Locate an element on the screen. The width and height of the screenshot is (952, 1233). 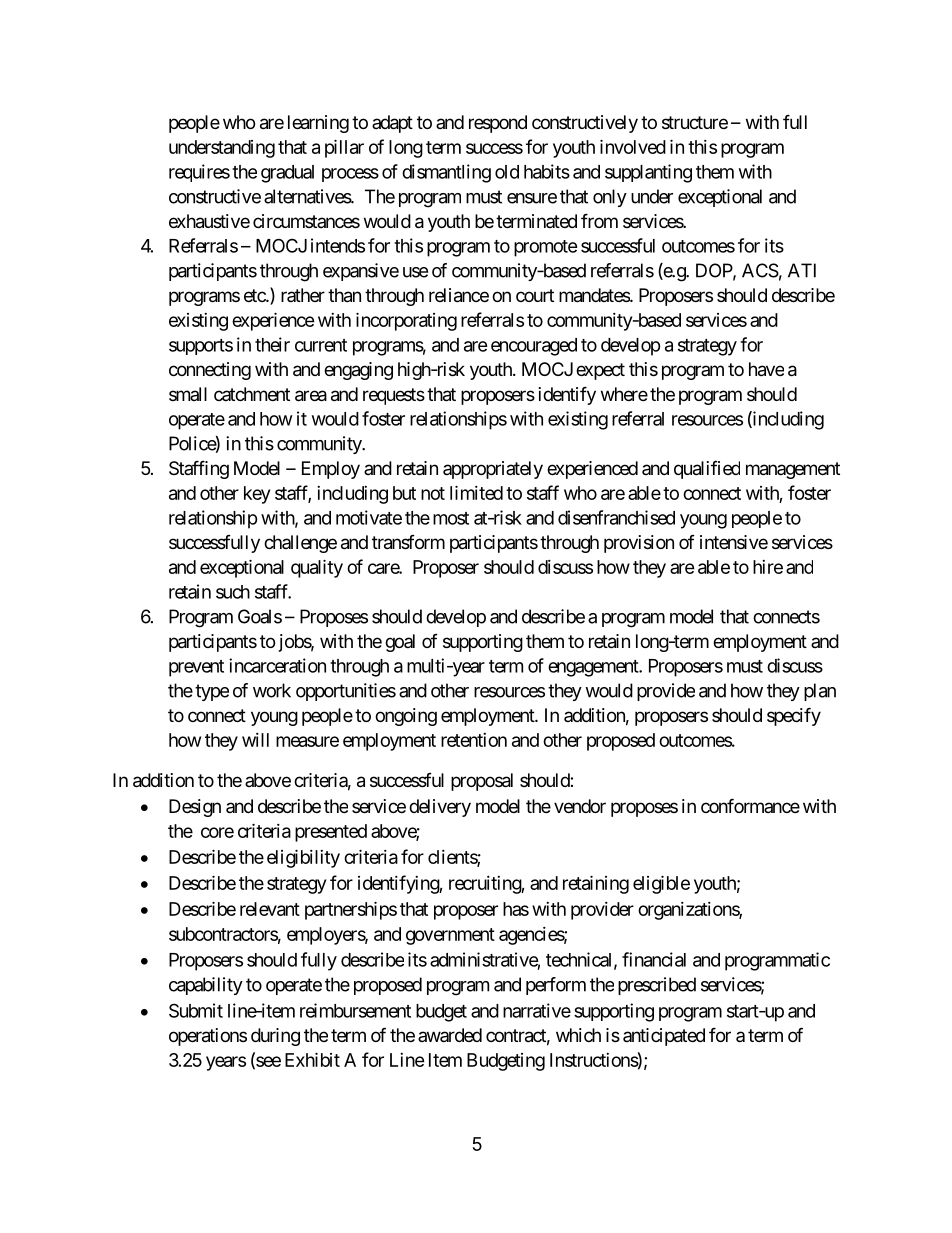
gradual is located at coordinates (287, 174).
